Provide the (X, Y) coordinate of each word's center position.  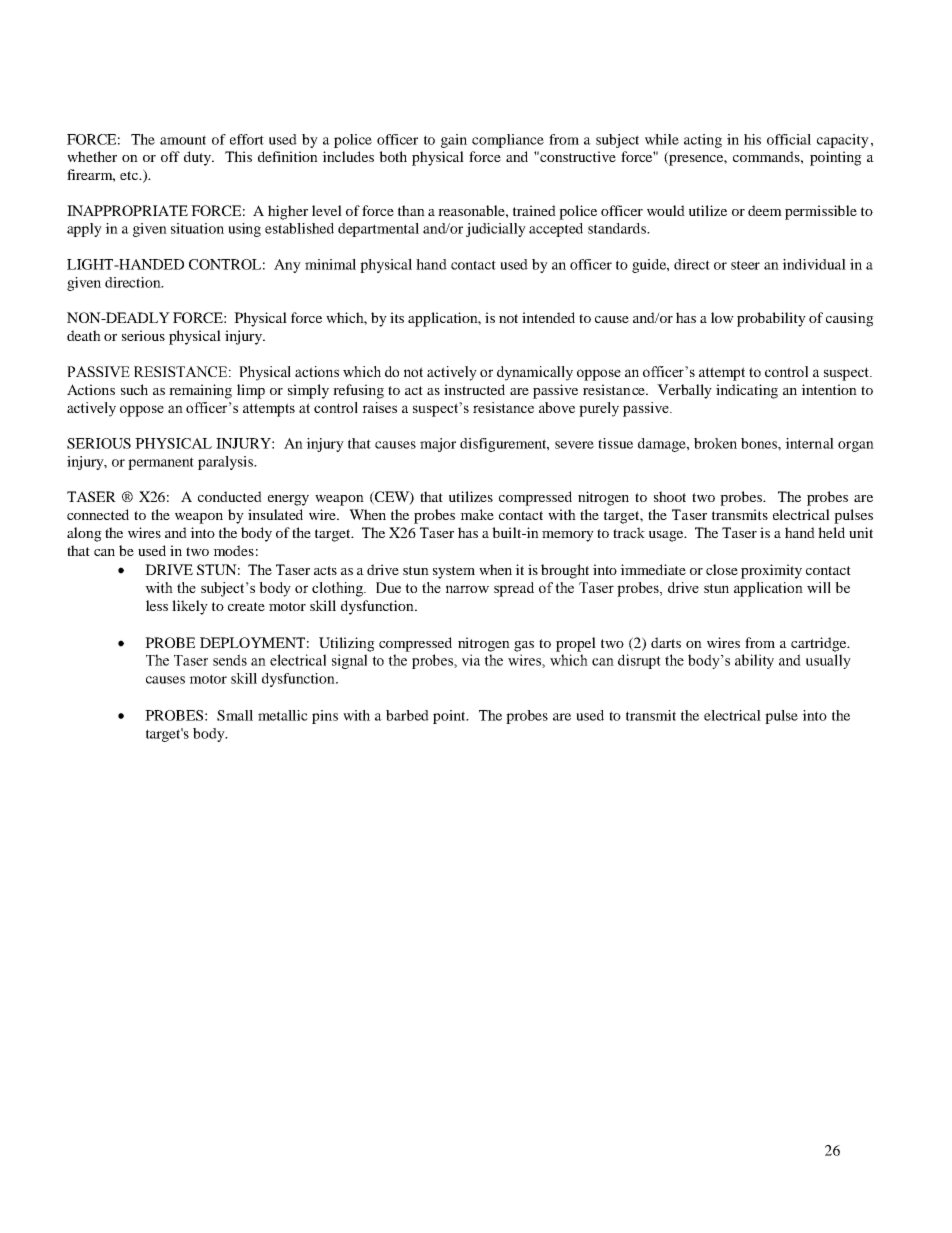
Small (235, 715)
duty (198, 158)
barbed (407, 715)
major (438, 445)
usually (828, 661)
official (789, 139)
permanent (161, 463)
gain (454, 141)
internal (809, 443)
